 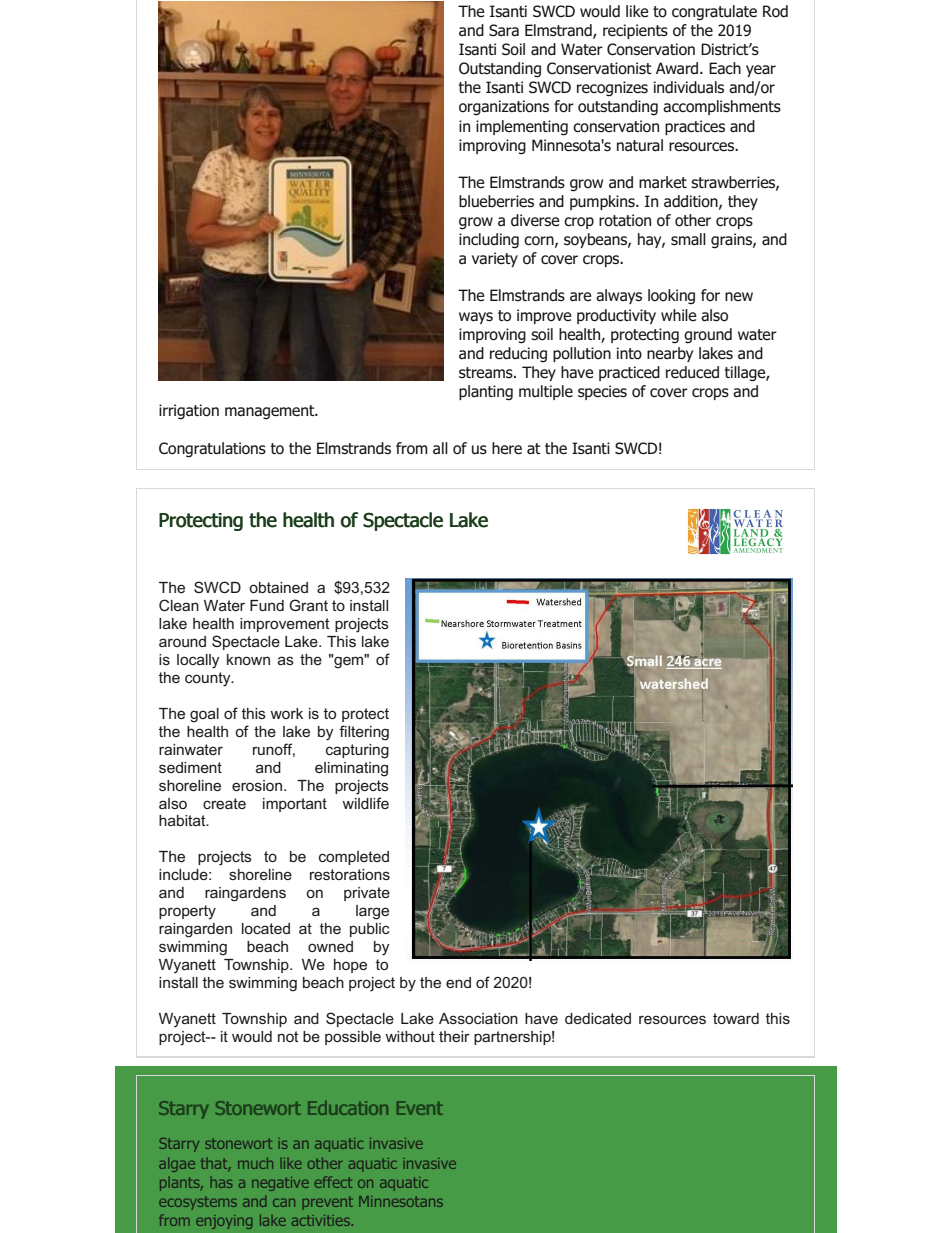 What do you see at coordinates (602, 392) in the image?
I see `species` at bounding box center [602, 392].
